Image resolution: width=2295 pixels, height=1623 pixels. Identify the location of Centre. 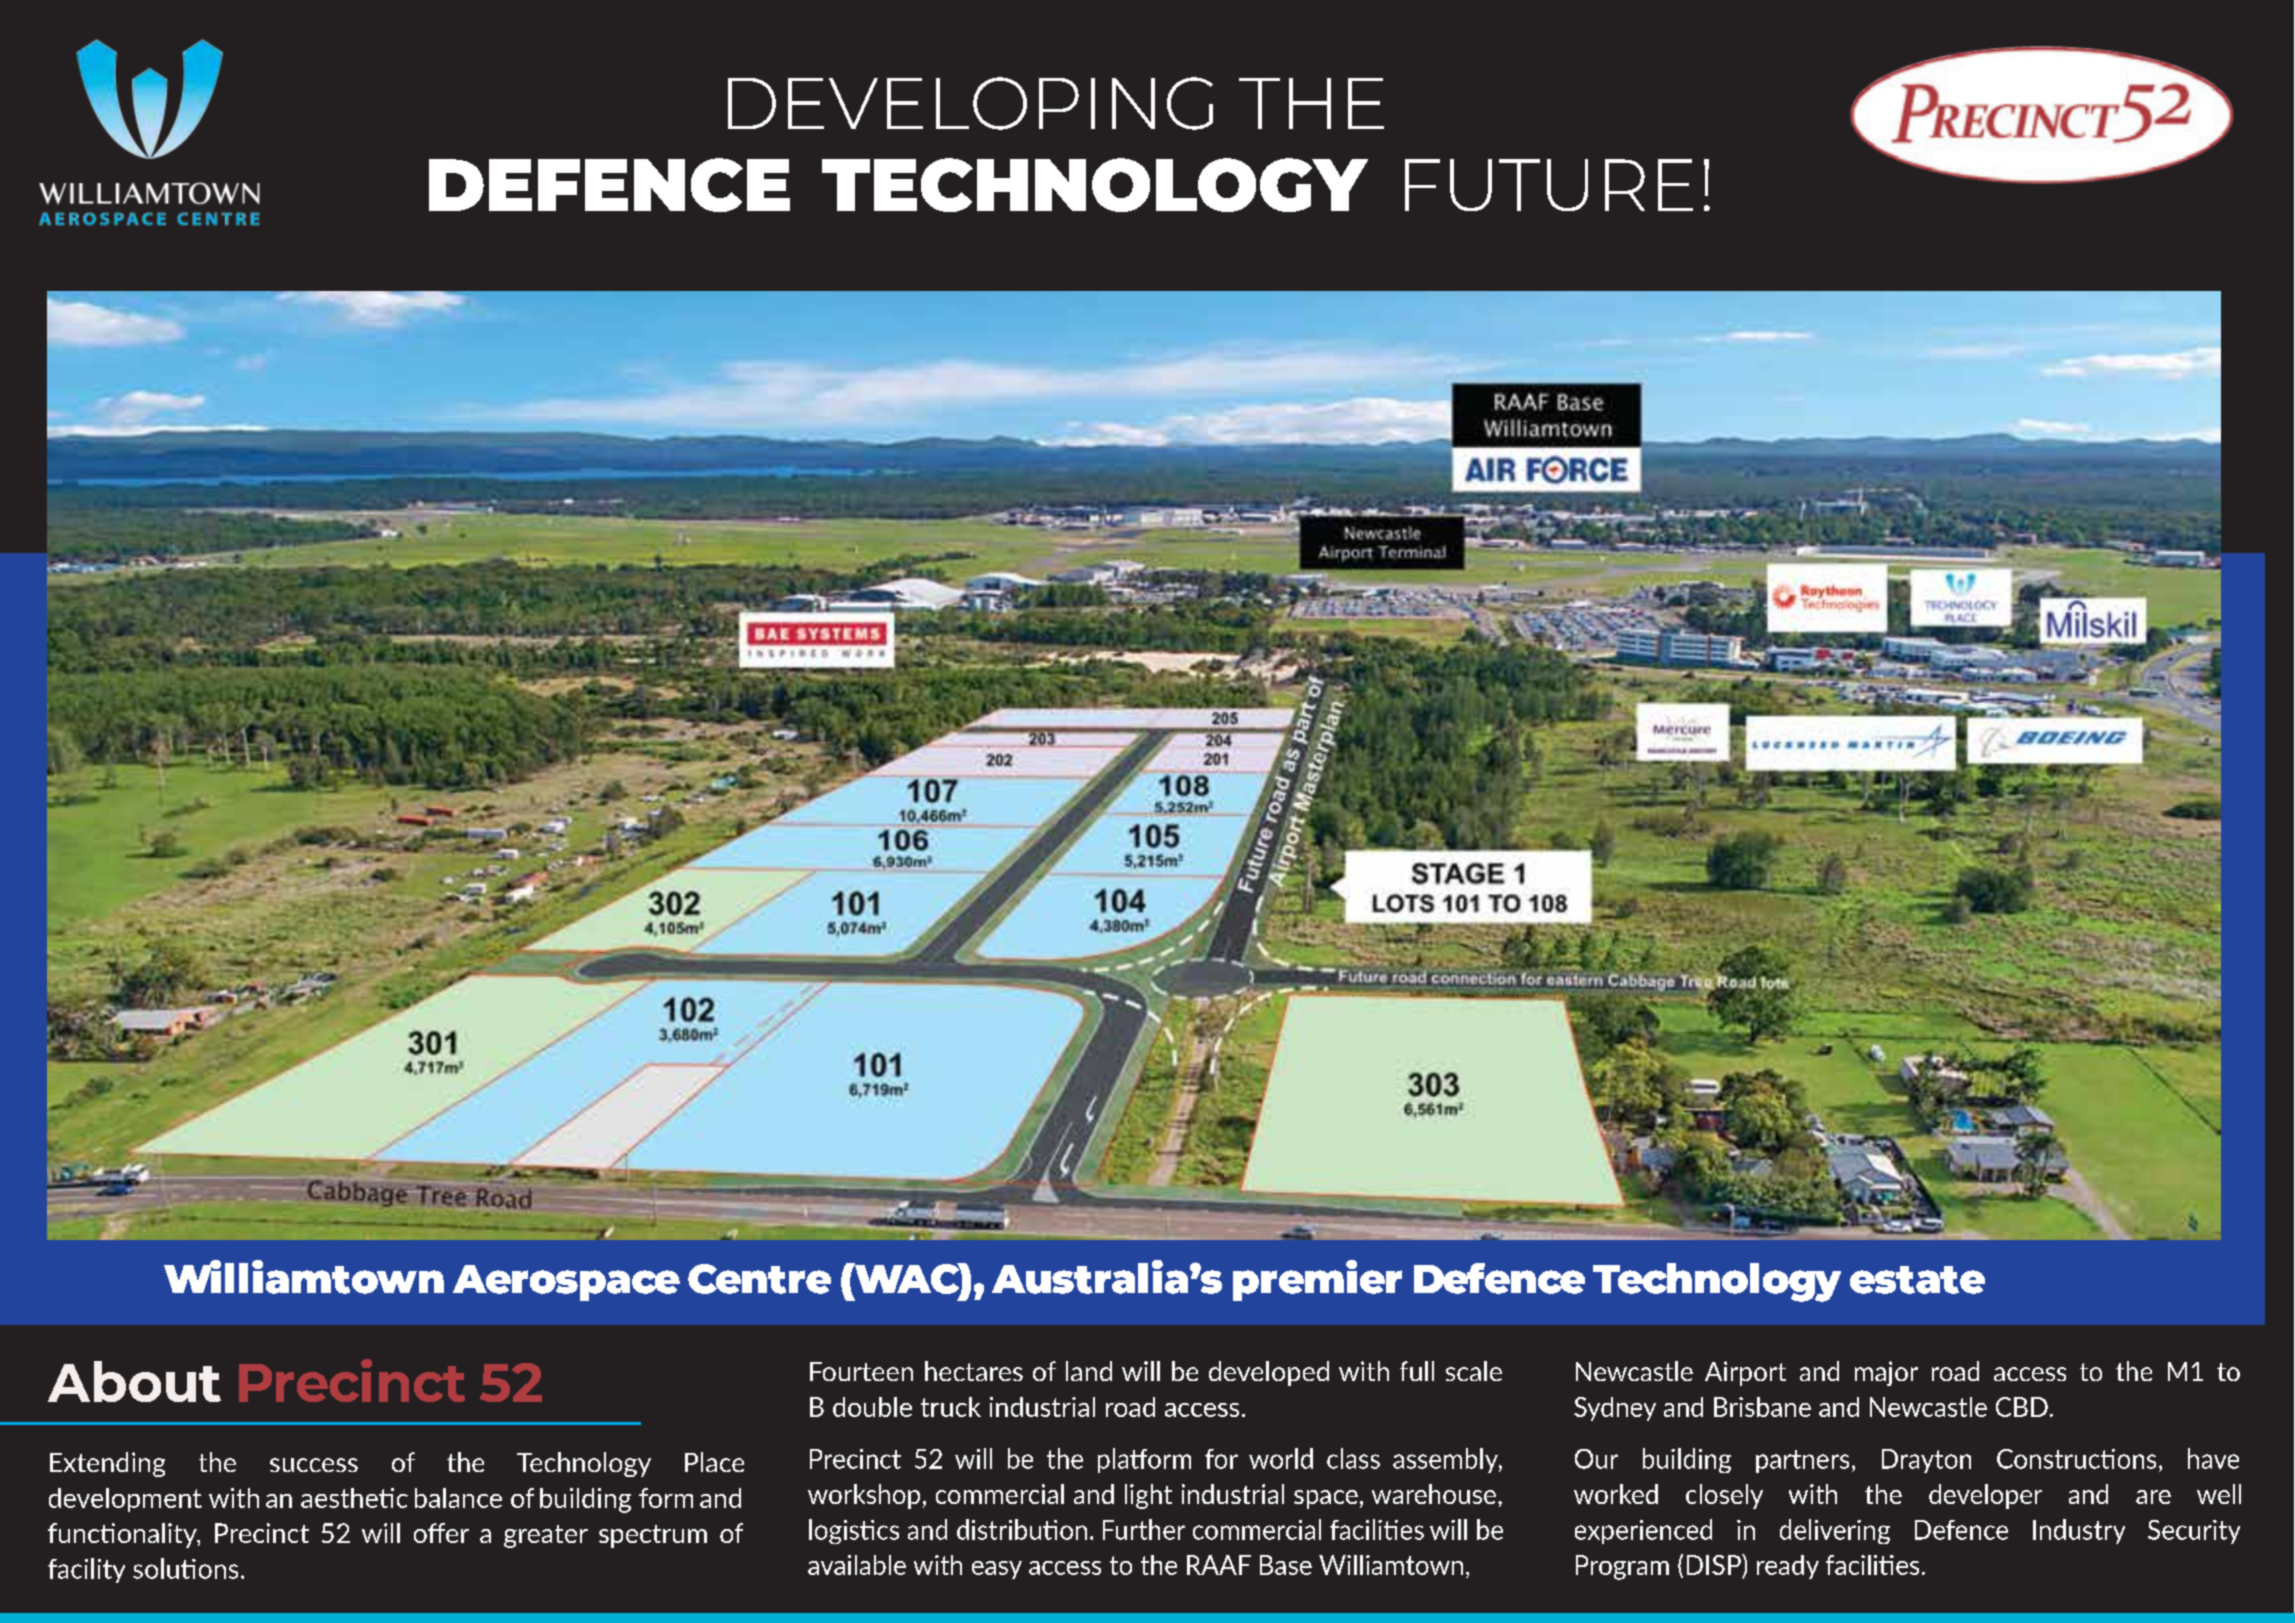
(759, 1279).
